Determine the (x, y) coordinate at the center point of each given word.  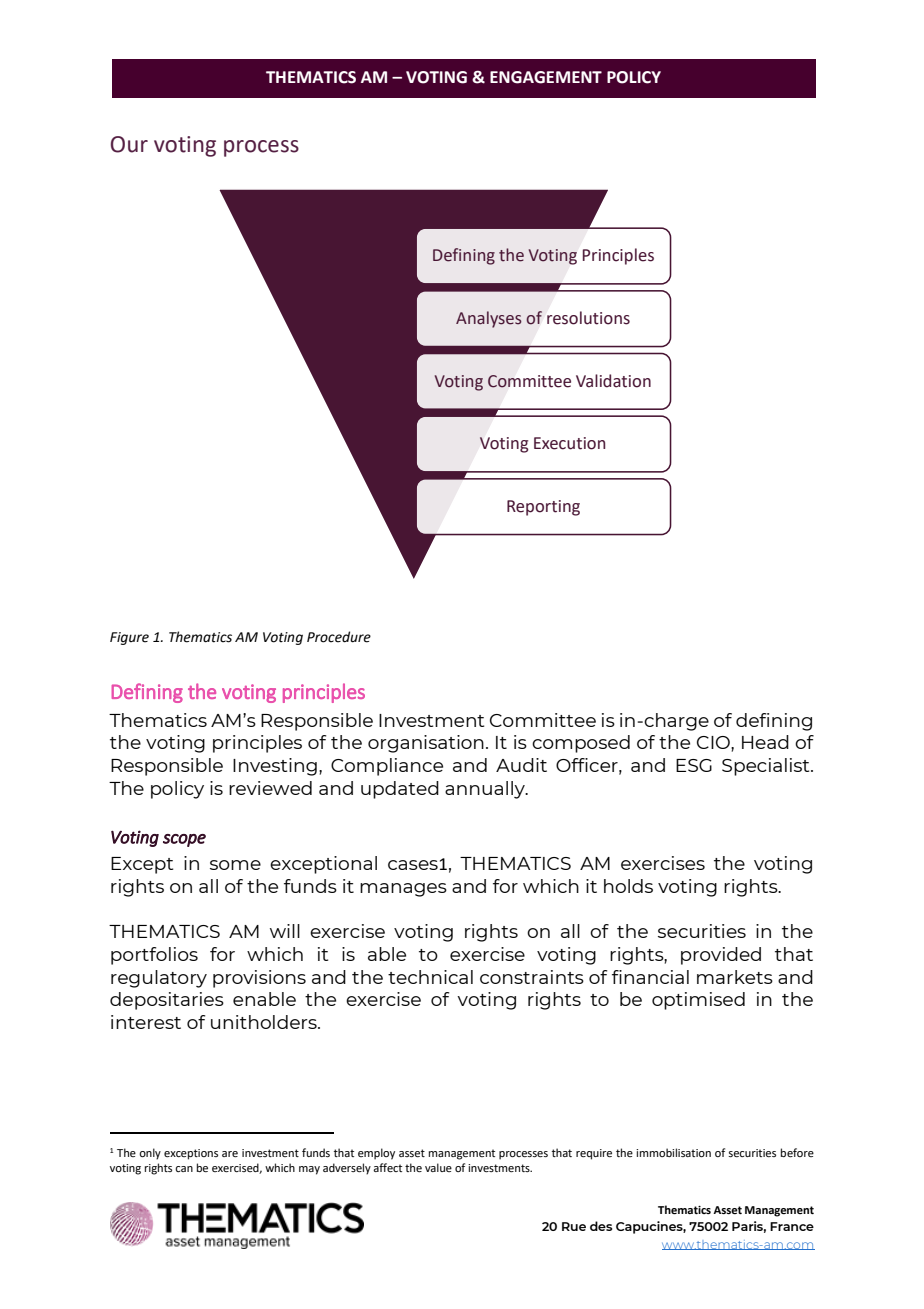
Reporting (543, 508)
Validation (613, 381)
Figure (129, 638)
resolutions (588, 318)
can (184, 1169)
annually (486, 790)
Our (129, 144)
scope (184, 840)
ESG (694, 765)
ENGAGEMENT (546, 77)
